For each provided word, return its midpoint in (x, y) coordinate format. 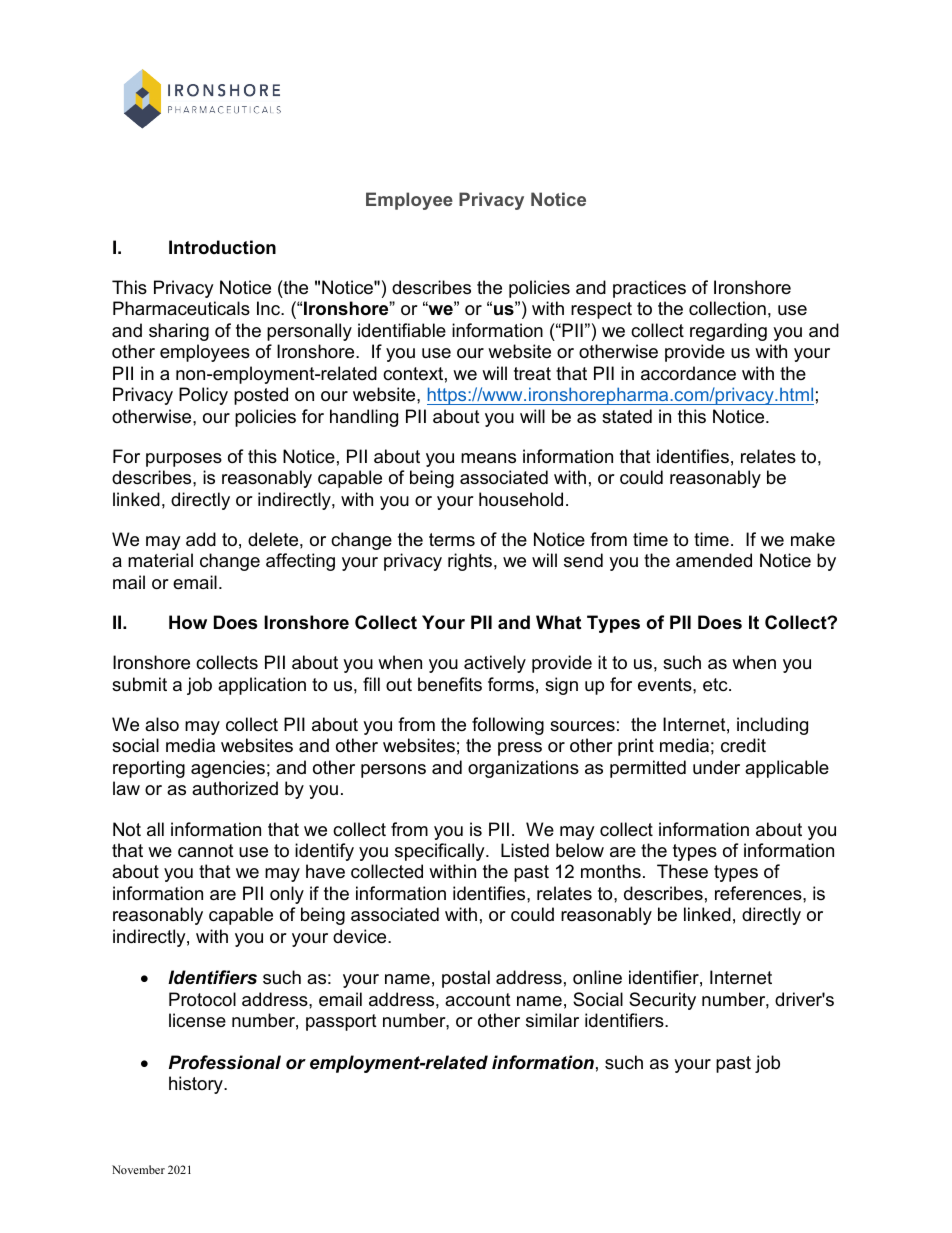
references (759, 893)
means (488, 458)
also (162, 724)
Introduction (222, 247)
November (138, 1169)
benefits (450, 684)
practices (649, 289)
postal (466, 979)
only (287, 895)
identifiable (402, 330)
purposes (184, 460)
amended (714, 560)
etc (716, 685)
